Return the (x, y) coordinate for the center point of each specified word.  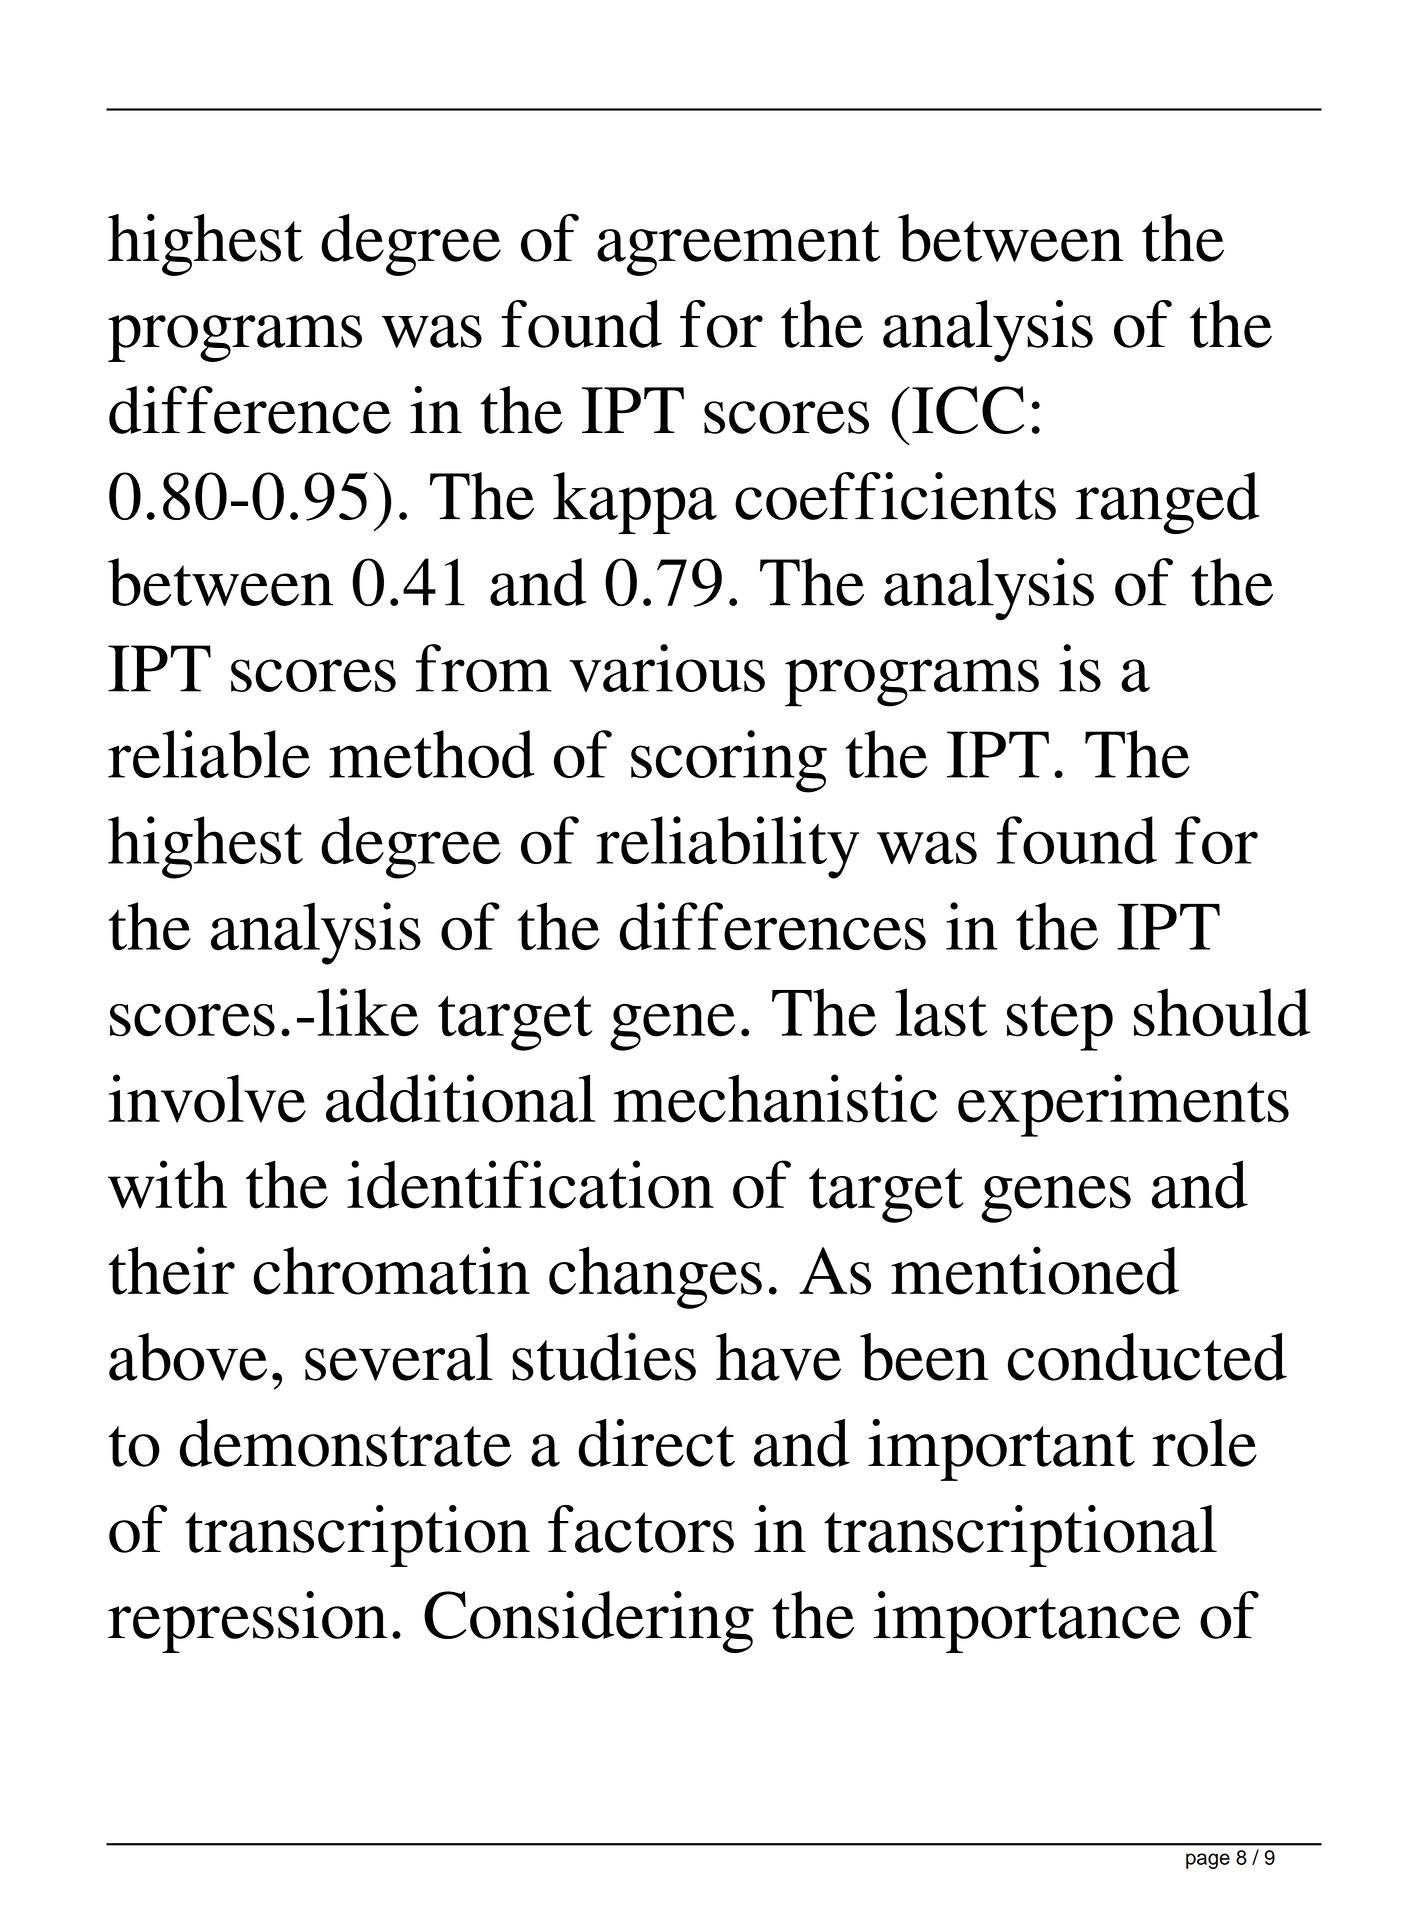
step (1060, 1023)
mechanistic (775, 1098)
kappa (635, 503)
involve (207, 1098)
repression (248, 1622)
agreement (738, 248)
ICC (968, 410)
